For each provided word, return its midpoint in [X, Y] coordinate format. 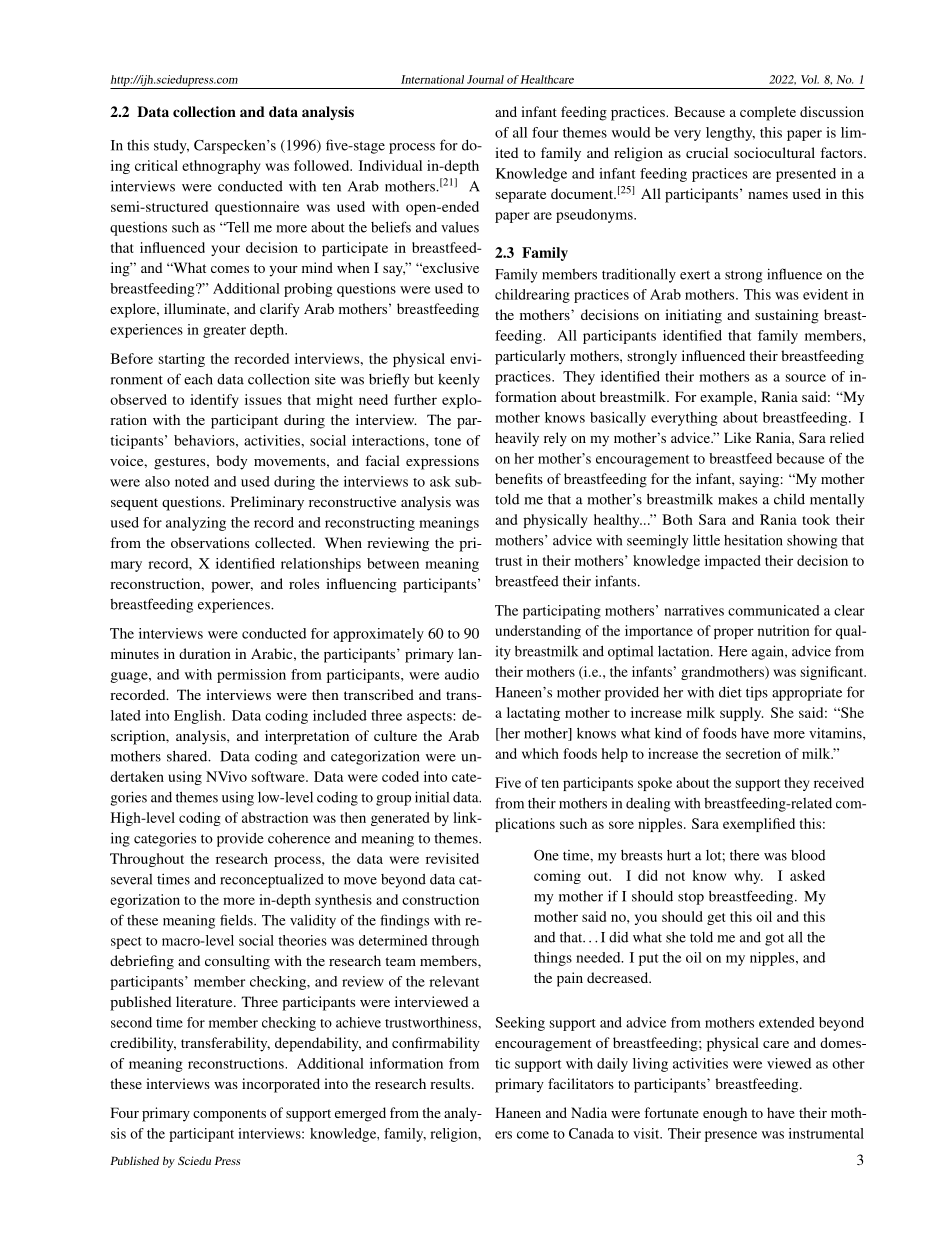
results [451, 1083]
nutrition [784, 630]
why [748, 877]
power [232, 587]
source [806, 378]
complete [768, 113]
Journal [485, 79]
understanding [538, 632]
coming [557, 877]
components [229, 1115]
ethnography [221, 167]
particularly [530, 357]
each [198, 379]
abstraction [275, 817]
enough [725, 1114]
